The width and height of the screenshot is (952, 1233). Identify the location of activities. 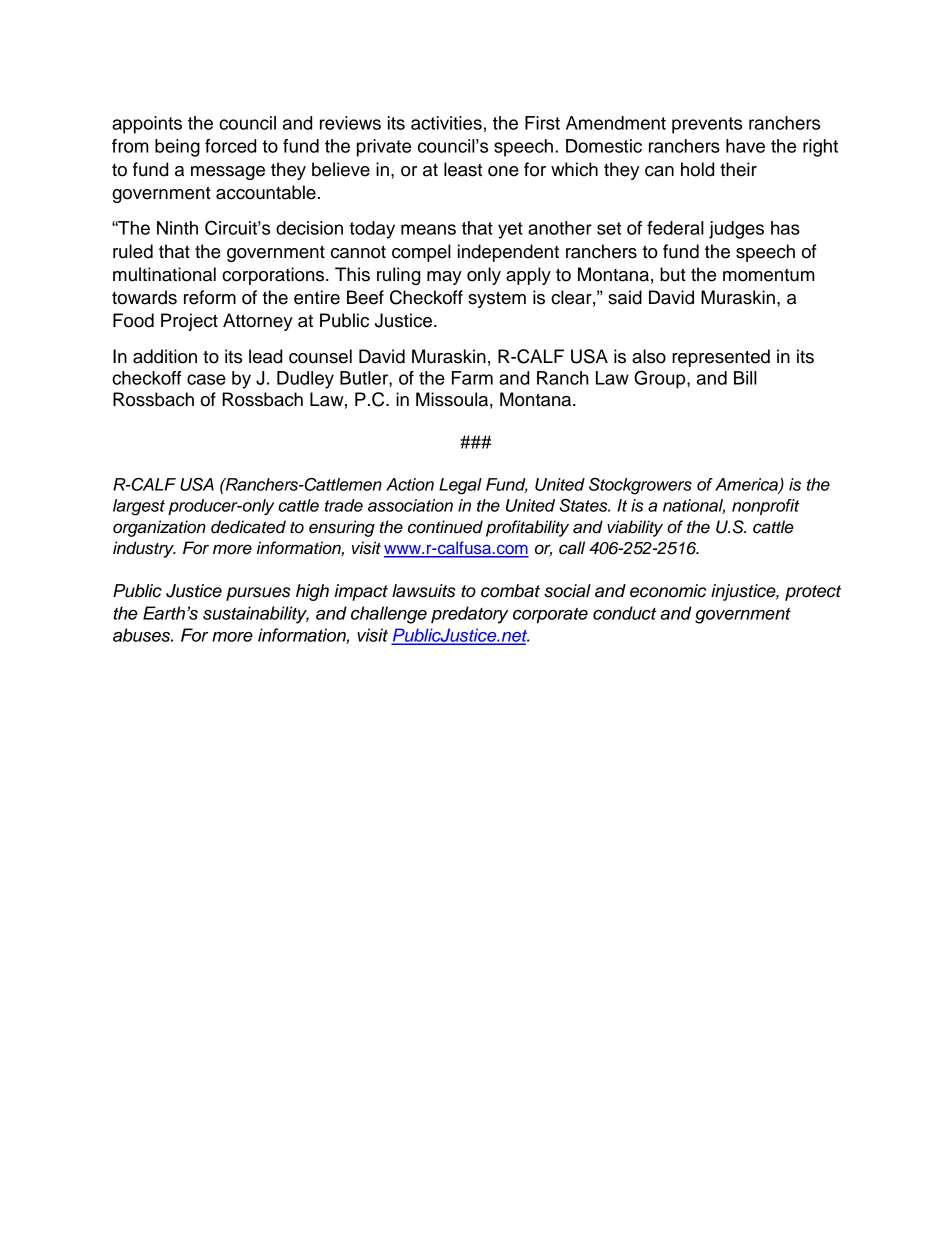
(446, 123).
